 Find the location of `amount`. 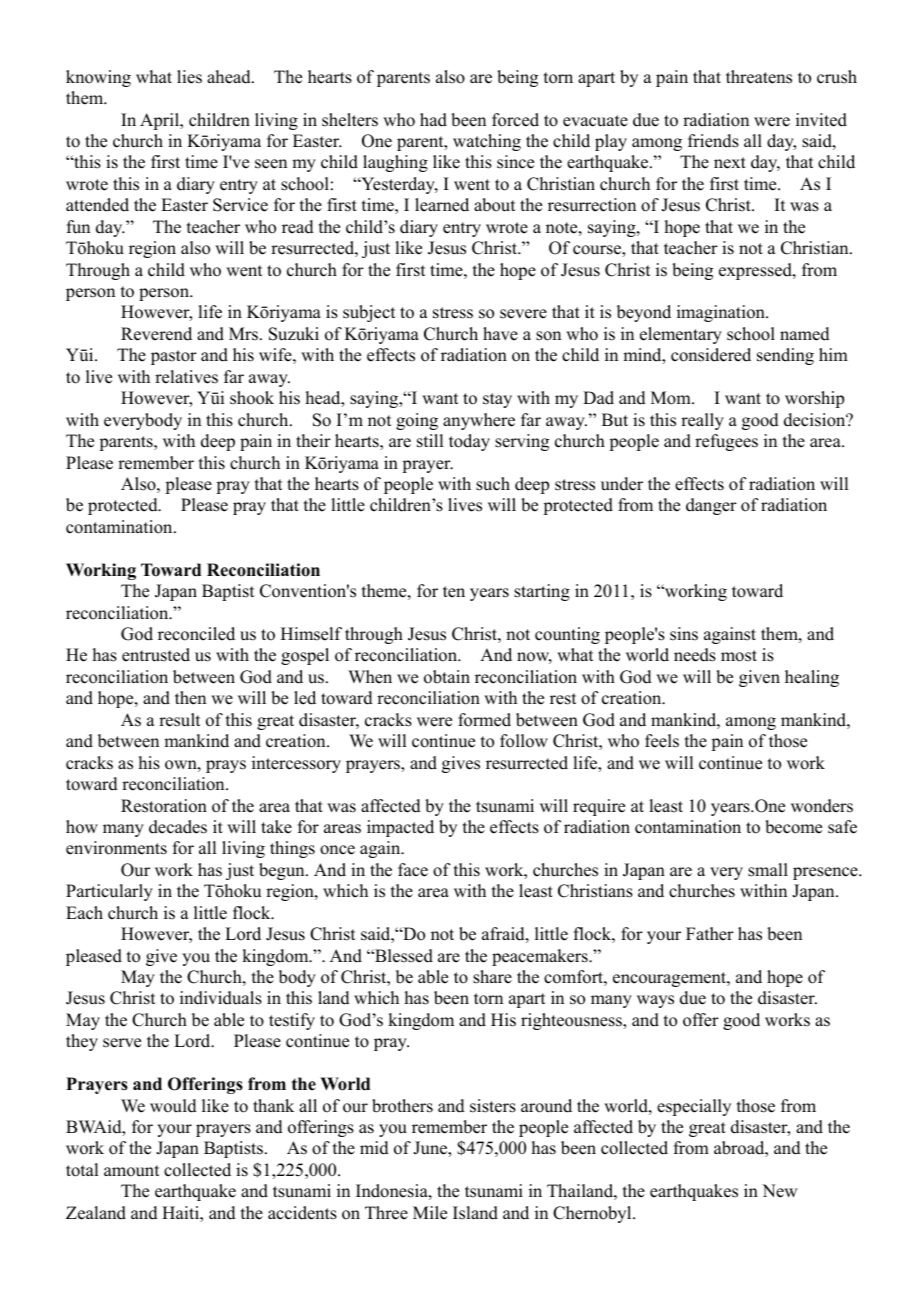

amount is located at coordinates (131, 1171).
